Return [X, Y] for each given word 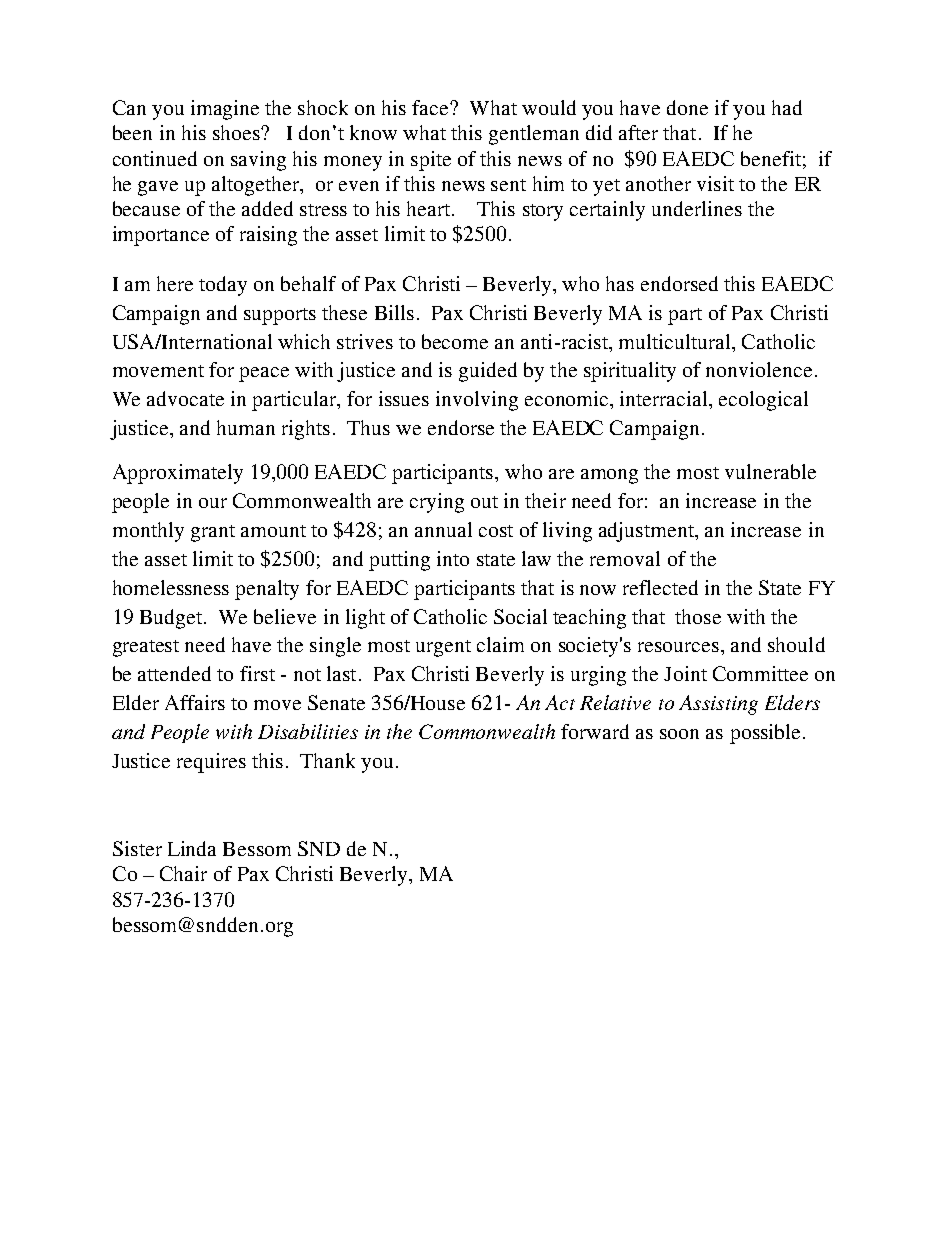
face [431, 107]
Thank [327, 760]
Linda [192, 848]
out [484, 502]
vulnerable [770, 471]
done [687, 107]
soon [679, 734]
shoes [237, 132]
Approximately [178, 474]
